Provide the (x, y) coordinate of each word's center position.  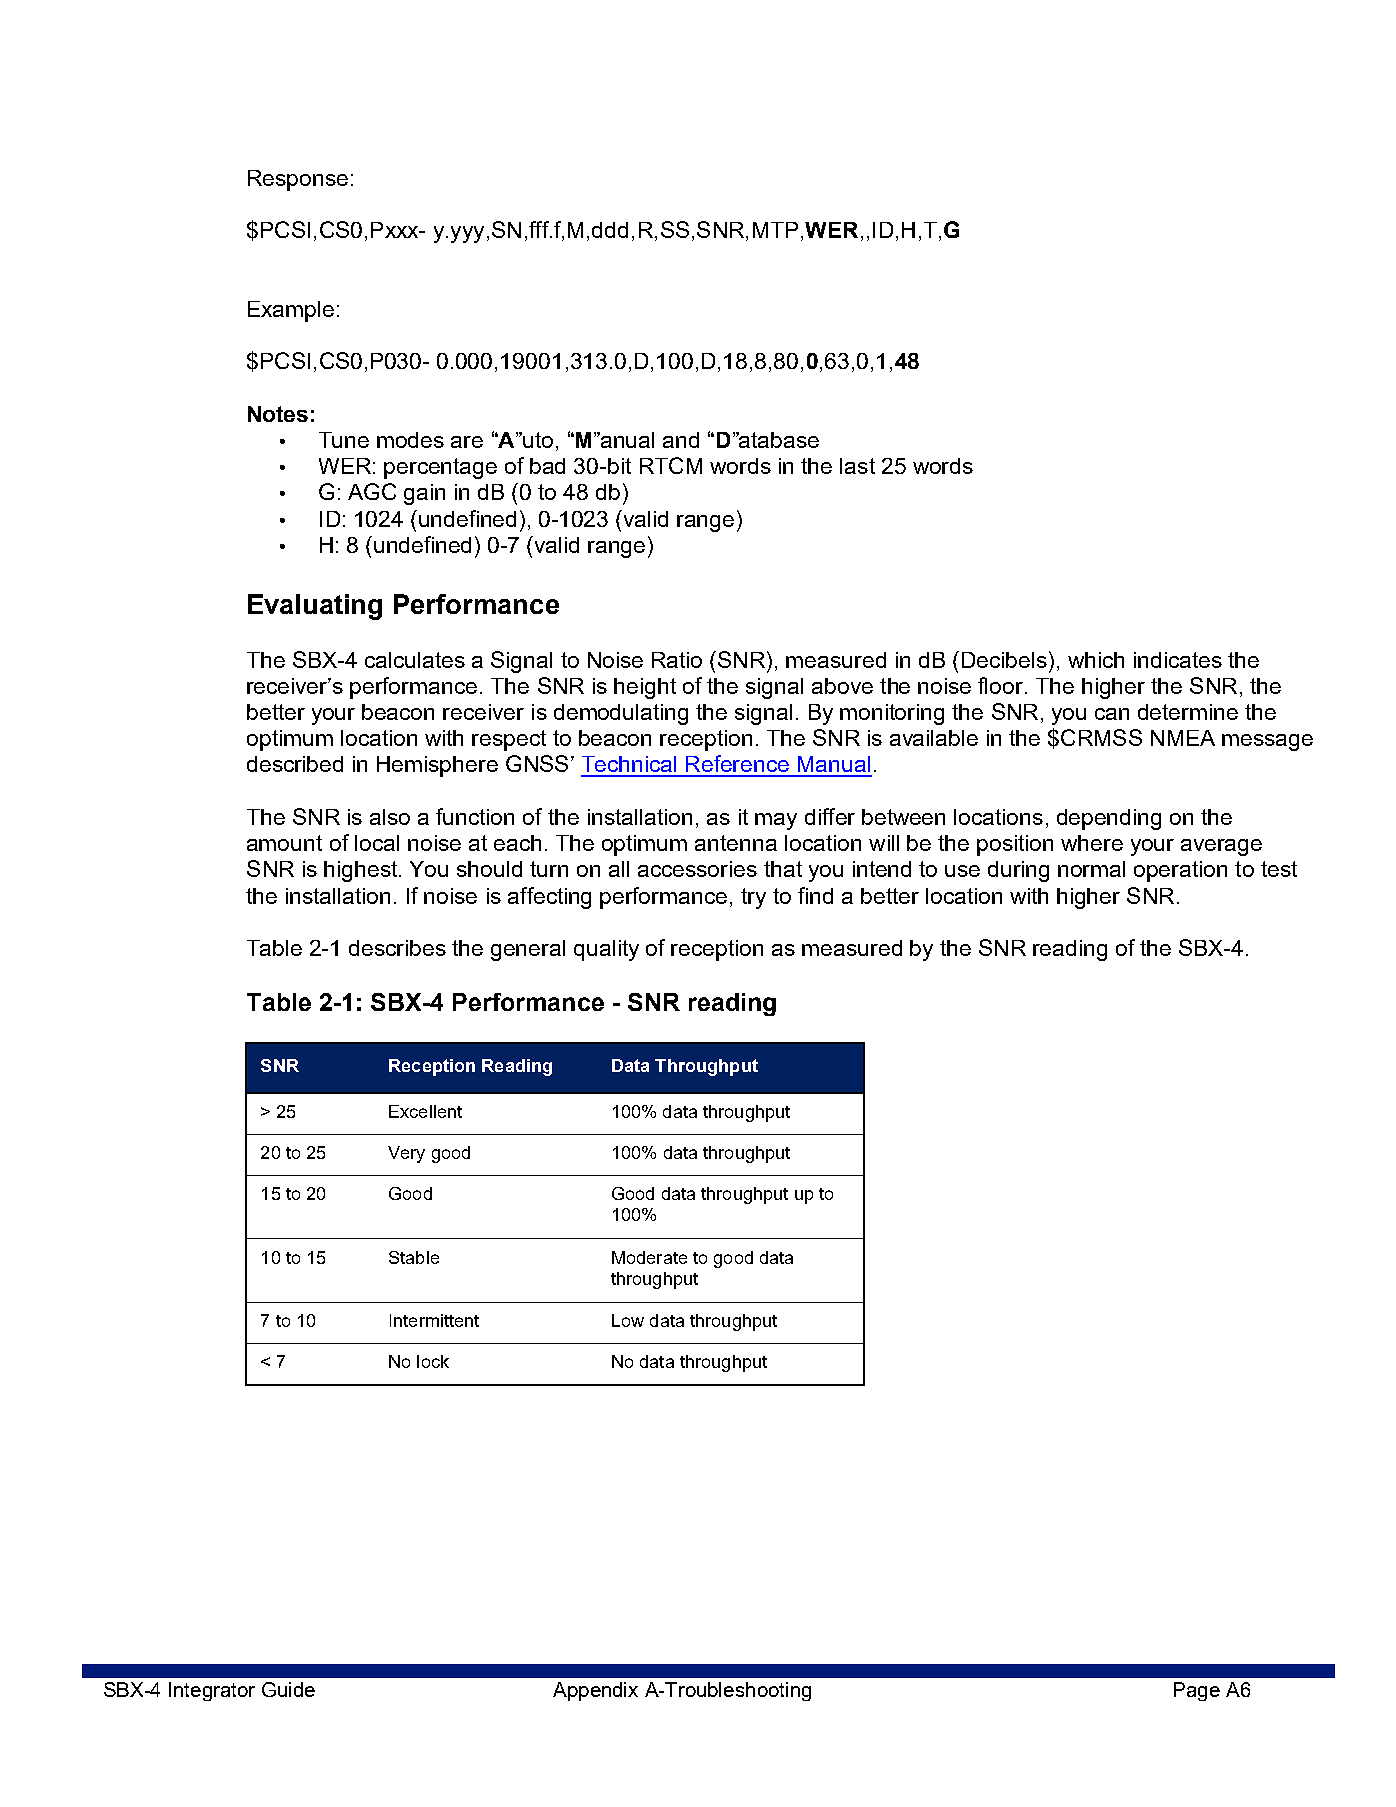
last (857, 466)
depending (1109, 819)
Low (628, 1320)
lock (433, 1361)
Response (298, 180)
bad (547, 466)
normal (1091, 869)
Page (1197, 1691)
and (681, 440)
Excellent (425, 1111)
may (776, 821)
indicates (1178, 660)
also (390, 817)
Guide (288, 1689)
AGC (372, 491)
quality (606, 950)
